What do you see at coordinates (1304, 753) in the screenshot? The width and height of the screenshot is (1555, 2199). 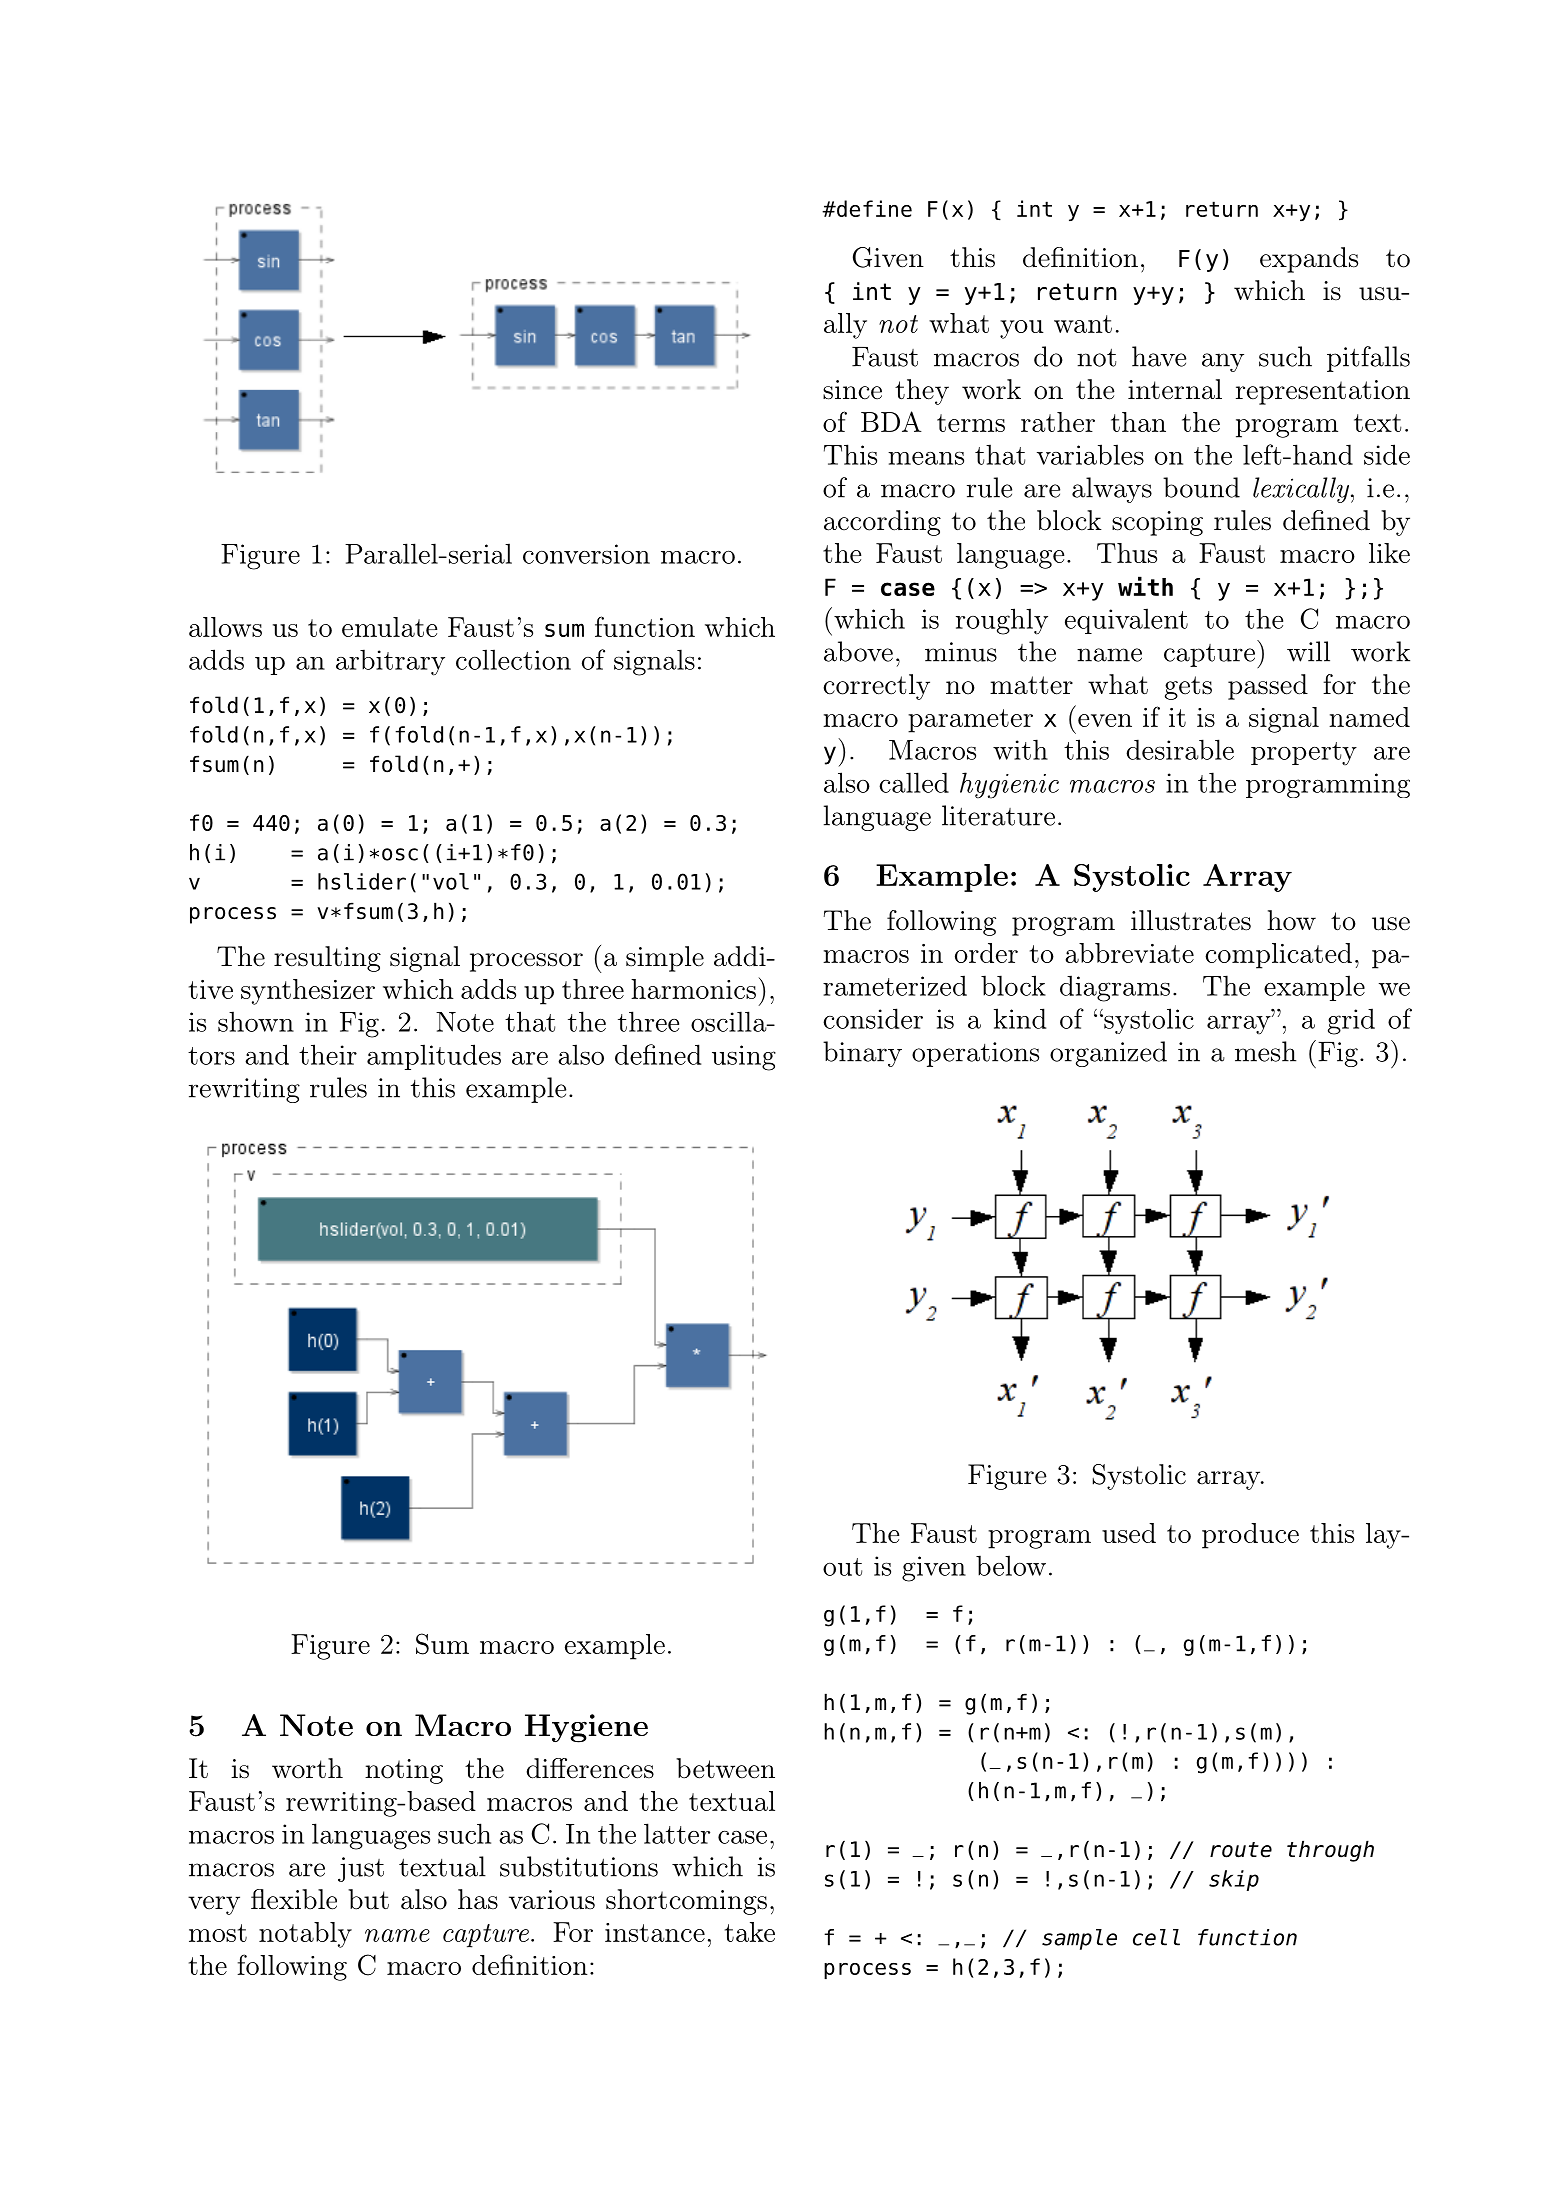 I see `property` at bounding box center [1304, 753].
